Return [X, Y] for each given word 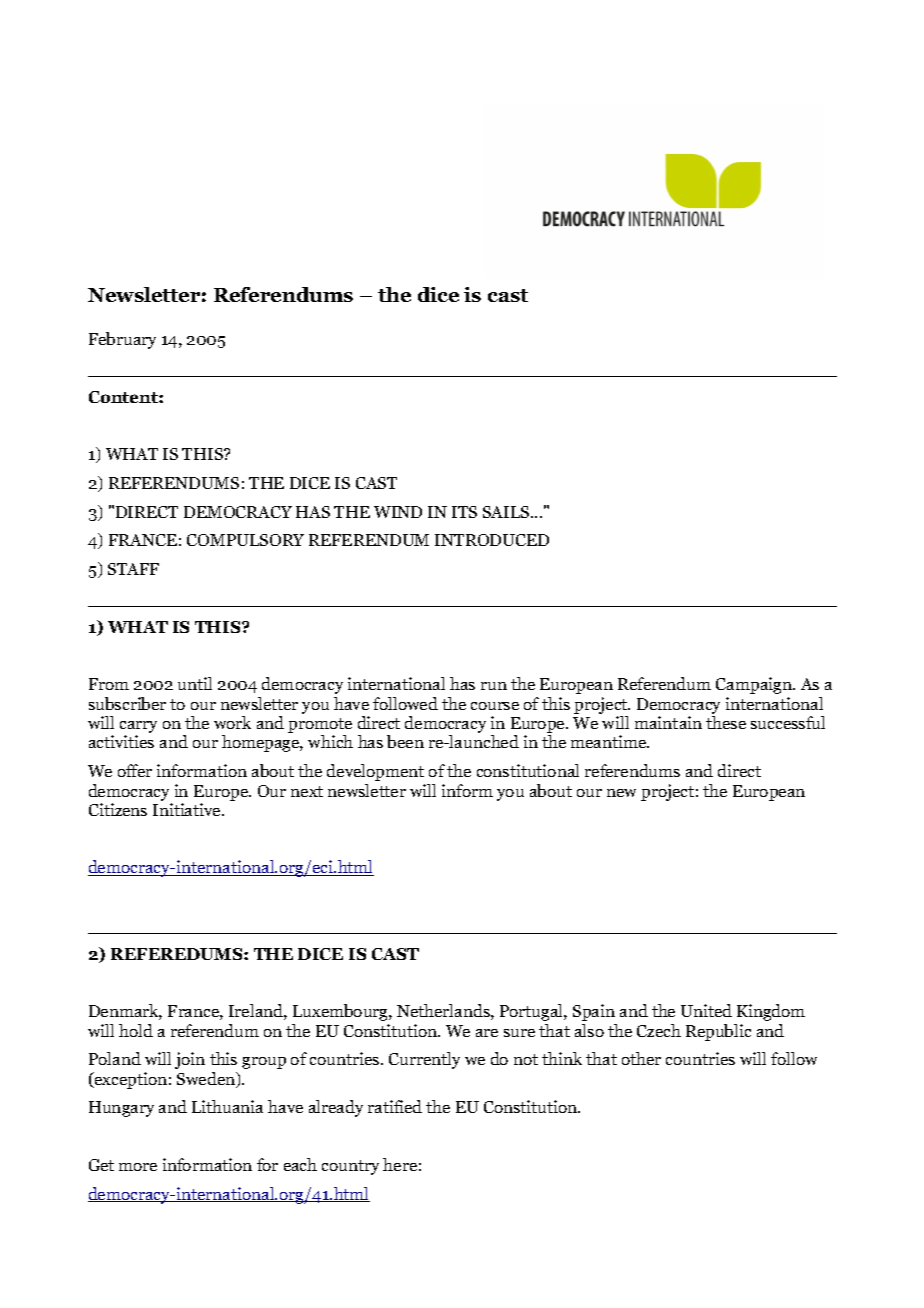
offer [135, 770]
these [726, 722]
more [138, 1167]
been [405, 741]
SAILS [507, 512]
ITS [464, 512]
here [400, 1164]
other [641, 1058]
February [122, 340]
